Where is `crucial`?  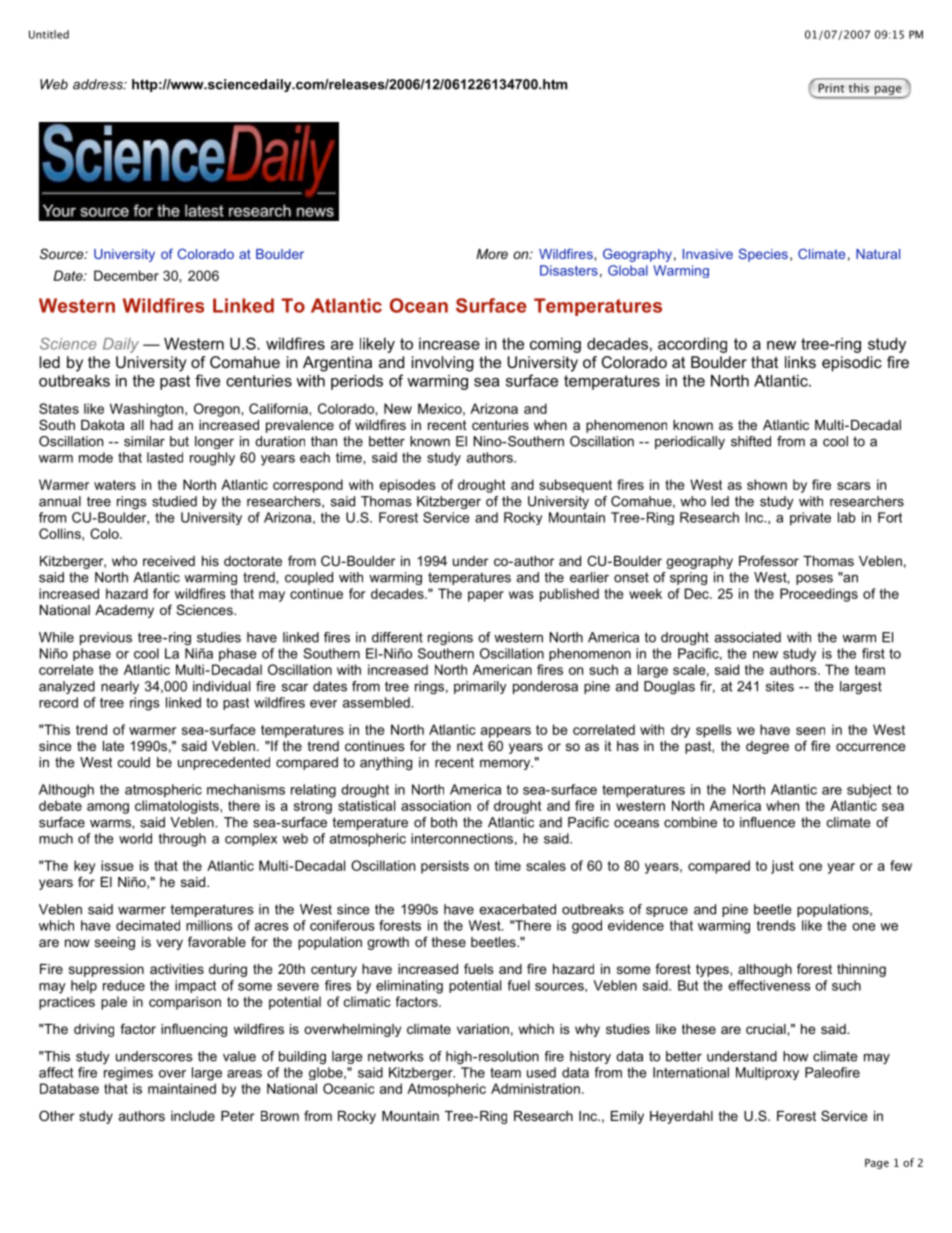
crucial is located at coordinates (767, 1029).
